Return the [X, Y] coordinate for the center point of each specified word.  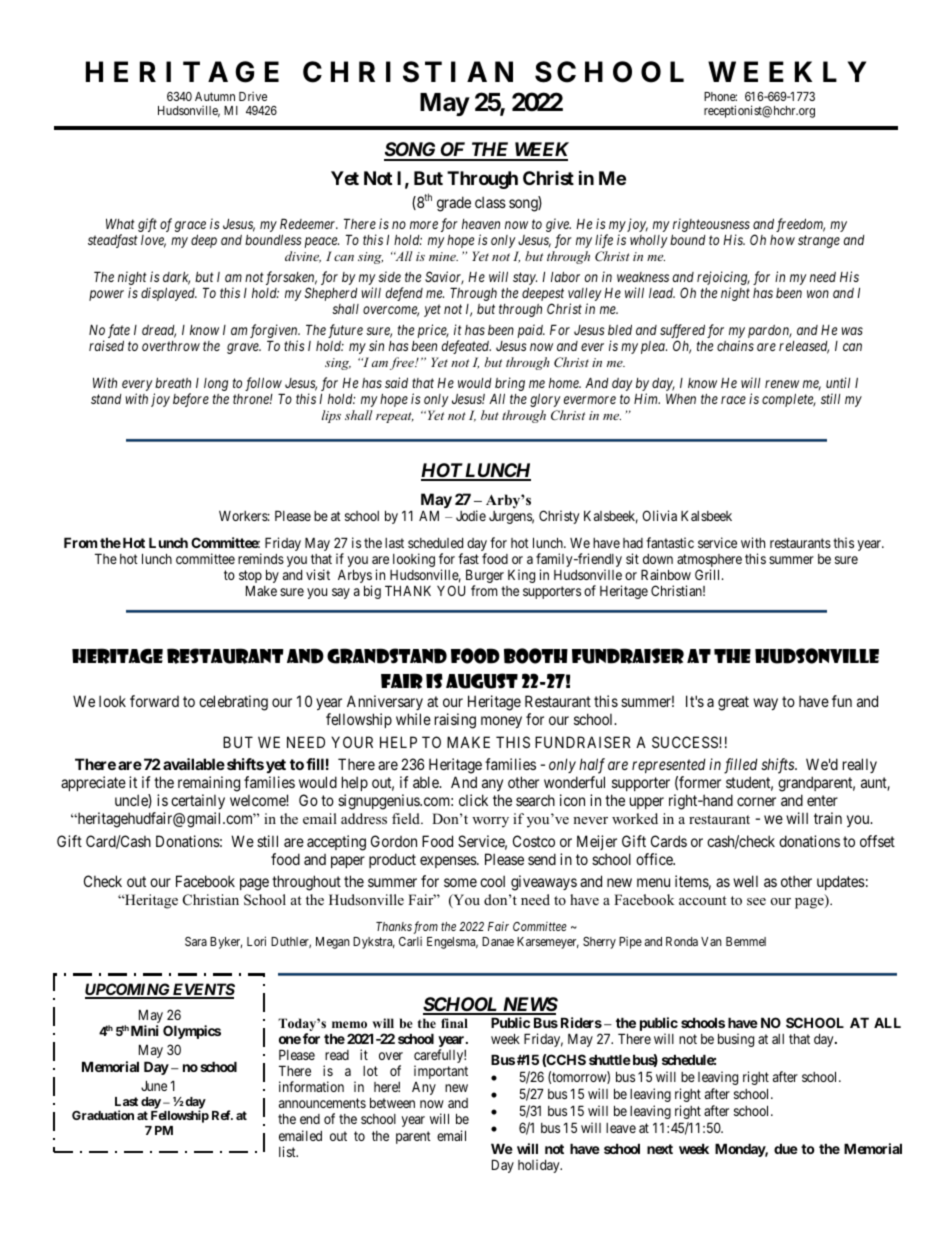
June [154, 1085]
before [191, 400]
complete [789, 400]
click [473, 800]
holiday [540, 1166]
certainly [198, 803]
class [490, 202]
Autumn [215, 96]
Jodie [471, 515]
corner [756, 801]
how [782, 240]
